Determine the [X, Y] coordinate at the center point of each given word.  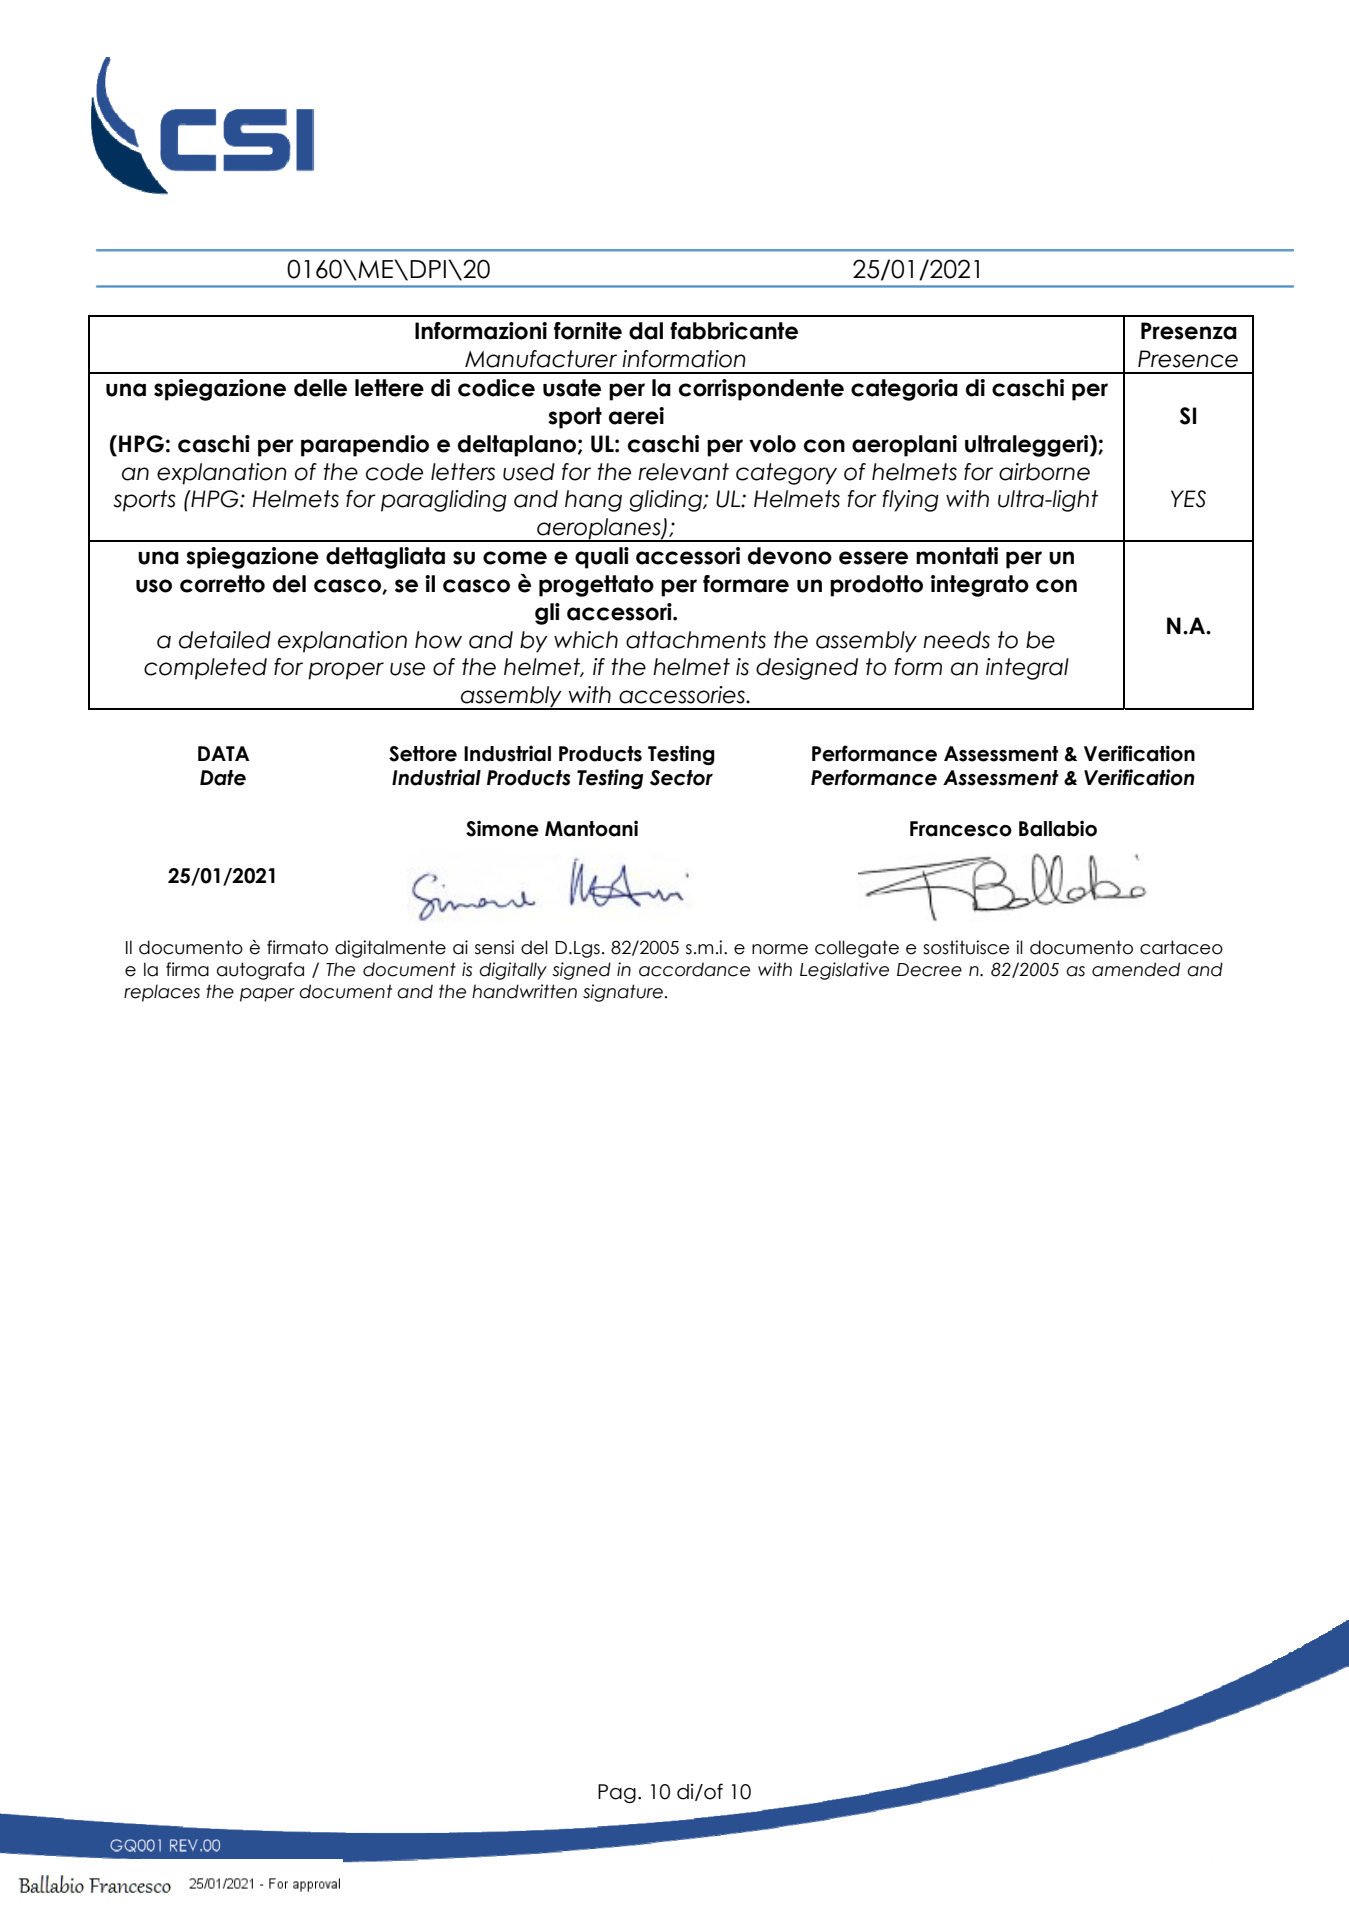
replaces [162, 993]
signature [623, 993]
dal [646, 331]
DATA [224, 753]
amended [1136, 969]
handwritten [524, 991]
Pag [617, 1793]
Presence [1188, 359]
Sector [681, 778]
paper [267, 995]
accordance [694, 969]
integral [1027, 669]
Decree [929, 970]
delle [320, 388]
